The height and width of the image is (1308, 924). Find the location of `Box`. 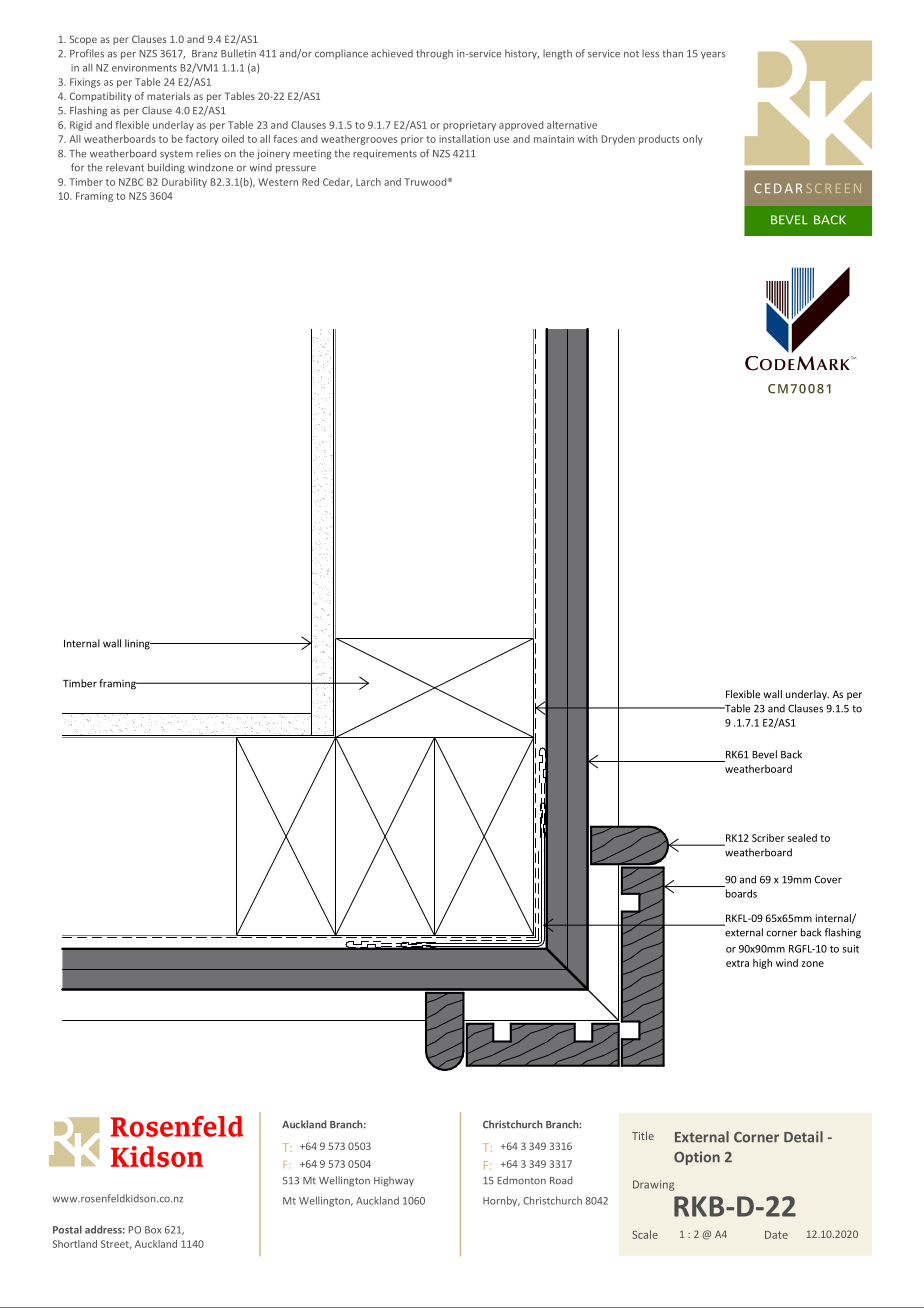

Box is located at coordinates (153, 1230).
